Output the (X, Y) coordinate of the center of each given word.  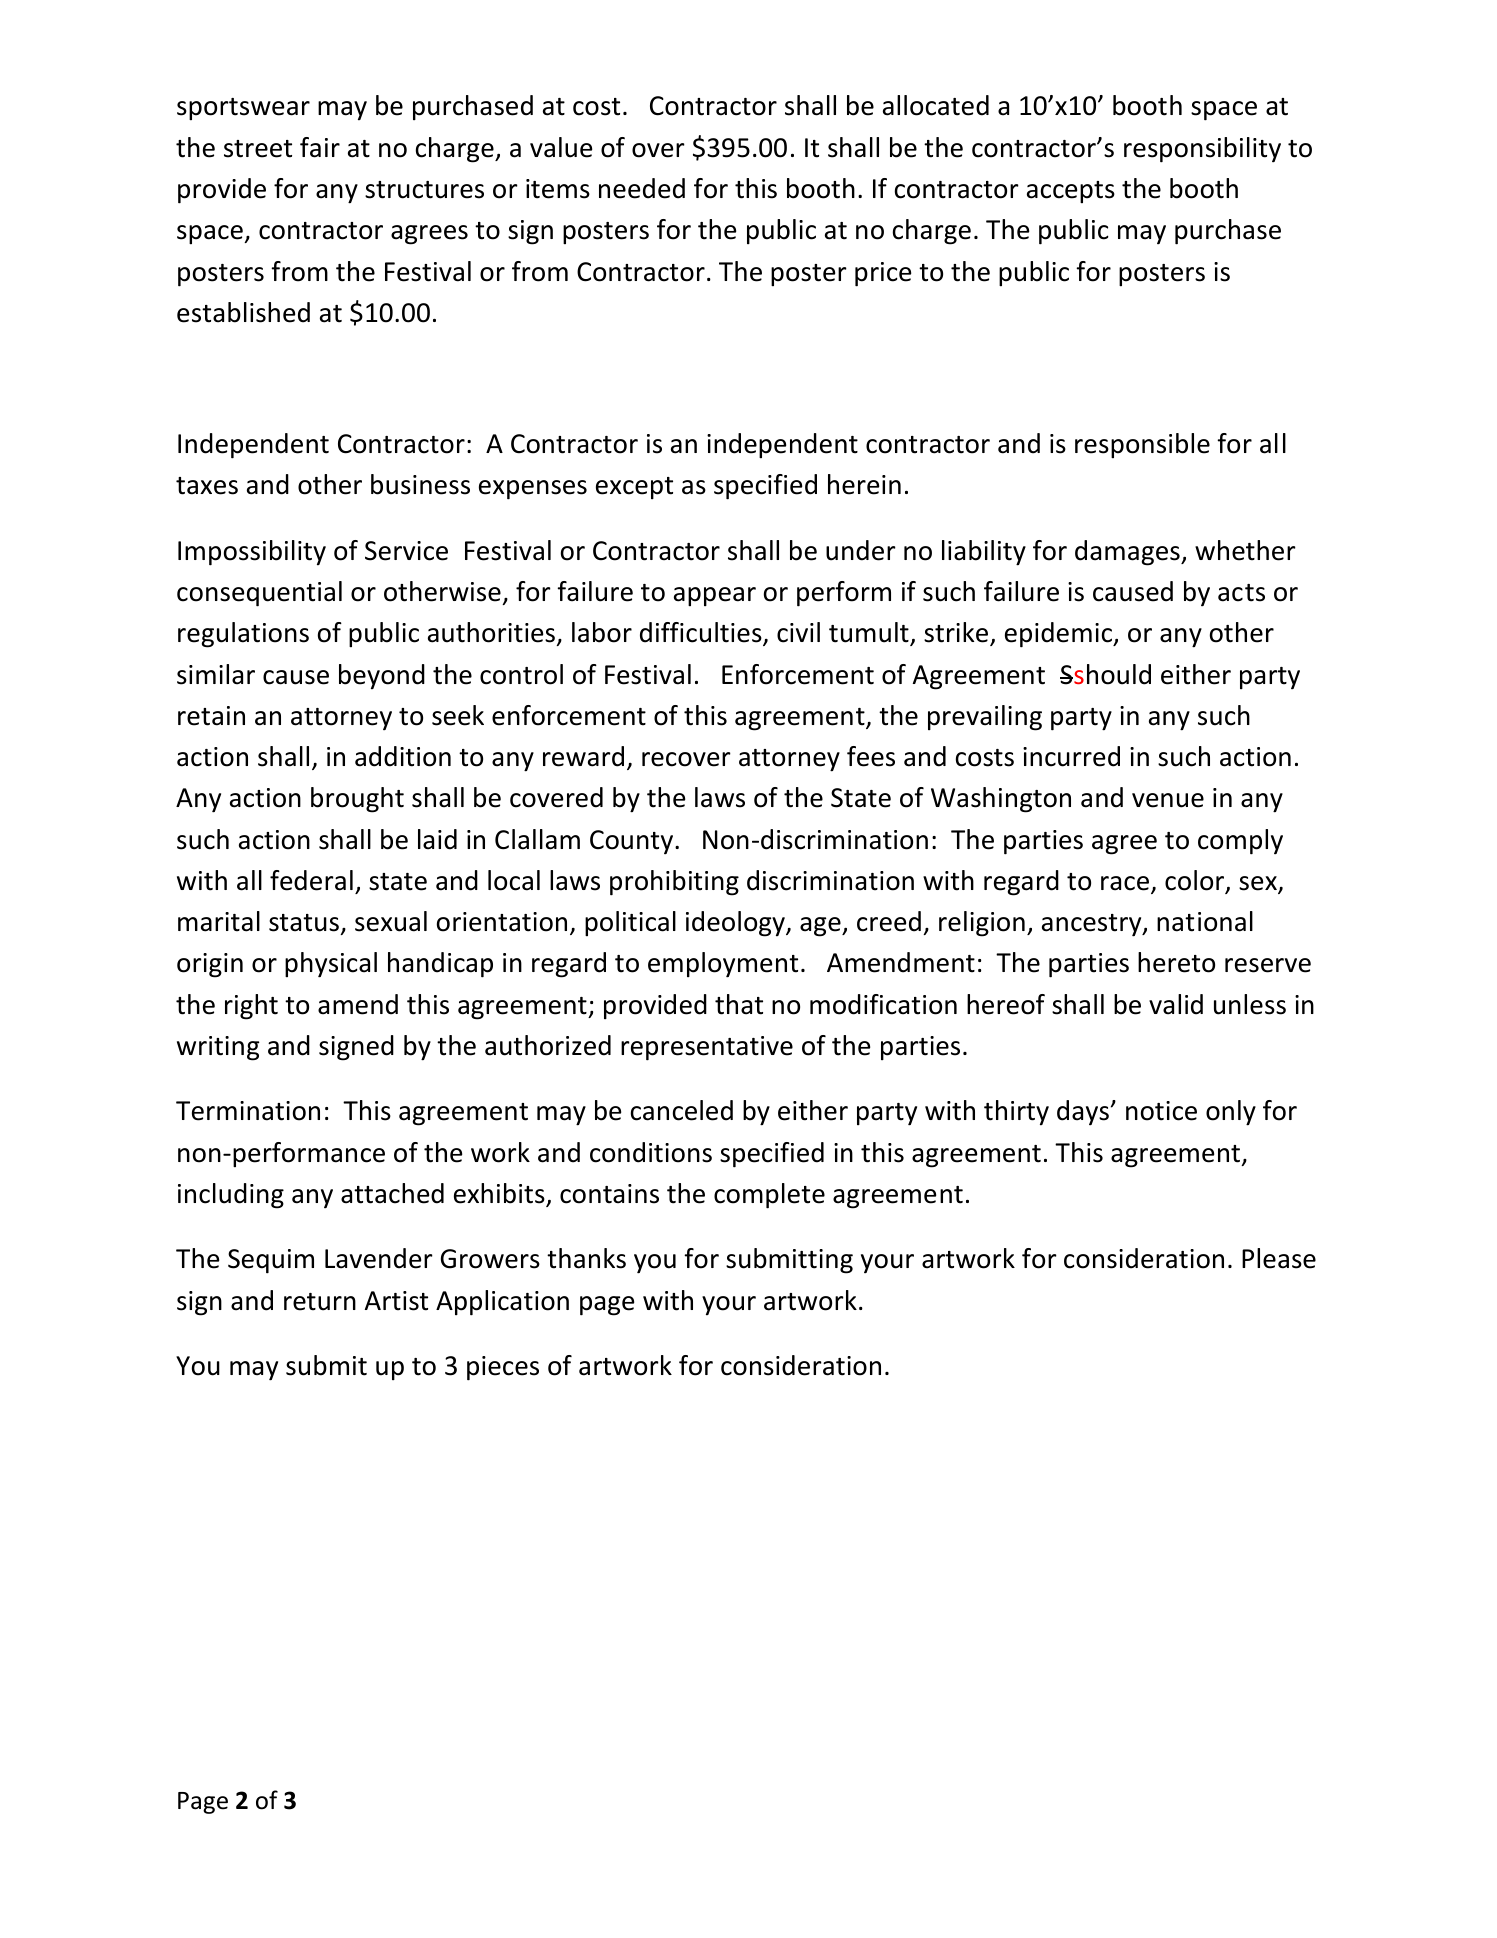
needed (642, 188)
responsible (1142, 446)
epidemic (1059, 635)
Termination (248, 1111)
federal (311, 880)
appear (715, 597)
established (243, 312)
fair (320, 147)
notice (1161, 1111)
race (1125, 883)
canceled (682, 1110)
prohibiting (674, 883)
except (634, 488)
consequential (259, 594)
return (320, 1302)
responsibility (1202, 150)
